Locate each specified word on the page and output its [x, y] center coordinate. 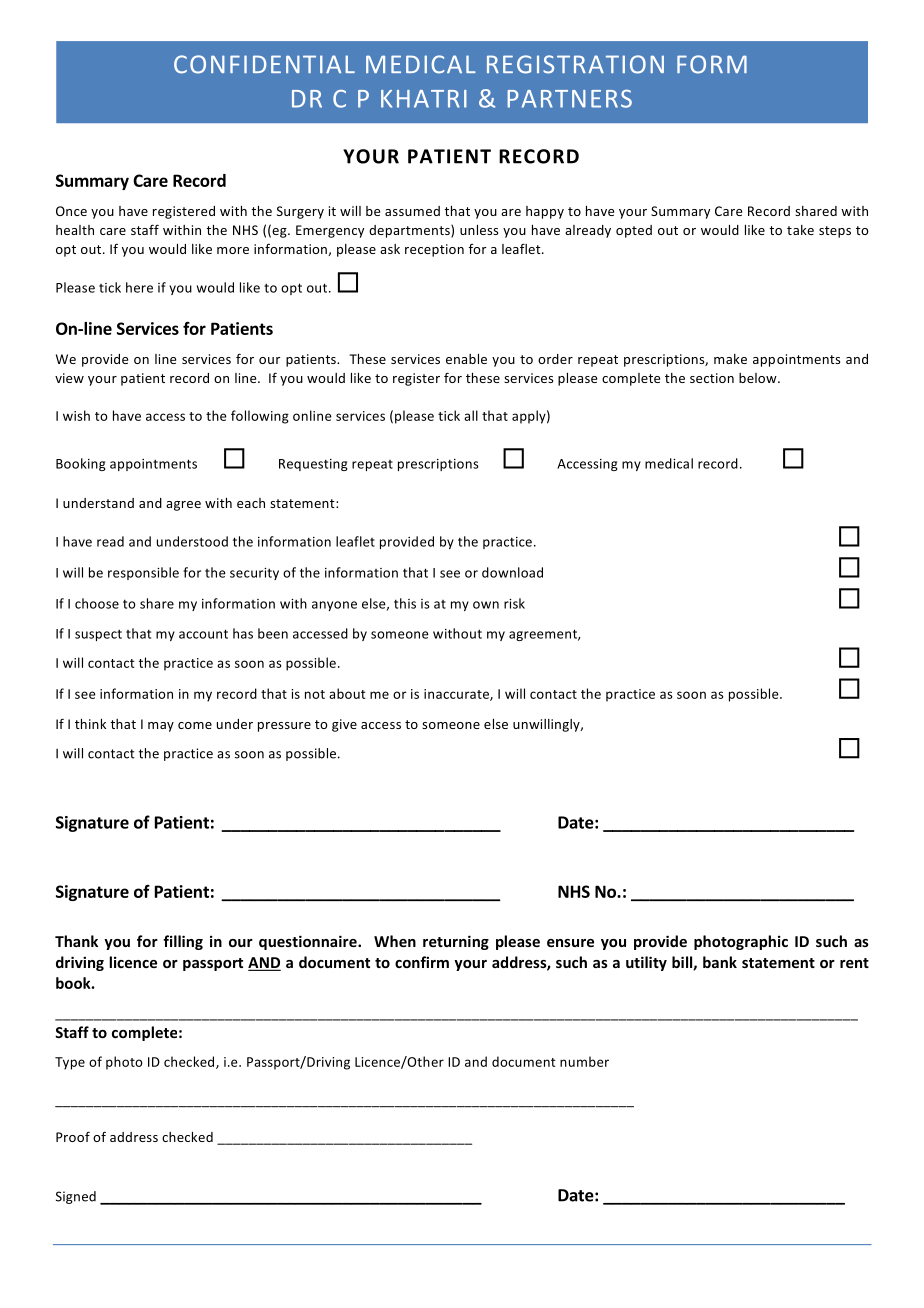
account [203, 634]
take [800, 230]
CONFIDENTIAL [264, 64]
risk [514, 603]
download [512, 572]
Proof [73, 1136]
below [759, 378]
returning [456, 942]
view [69, 378]
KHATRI [424, 99]
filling [183, 942]
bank [720, 962]
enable [466, 359]
